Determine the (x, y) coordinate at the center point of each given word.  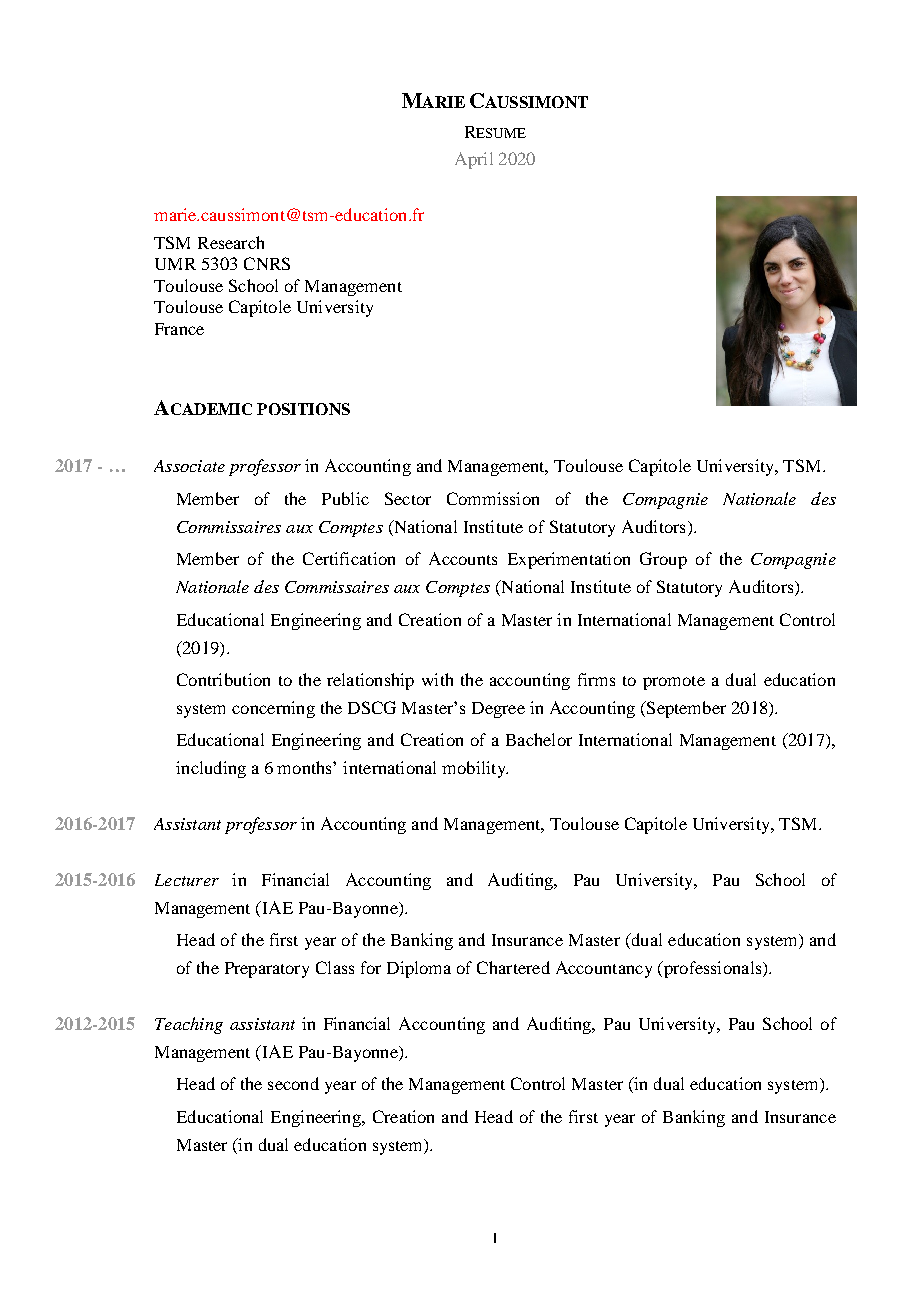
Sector (408, 498)
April (474, 160)
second (293, 1083)
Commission (493, 498)
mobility (475, 769)
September (685, 709)
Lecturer (187, 880)
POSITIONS (303, 409)
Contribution (223, 679)
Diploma (419, 969)
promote (674, 683)
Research (231, 242)
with (437, 679)
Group (663, 560)
